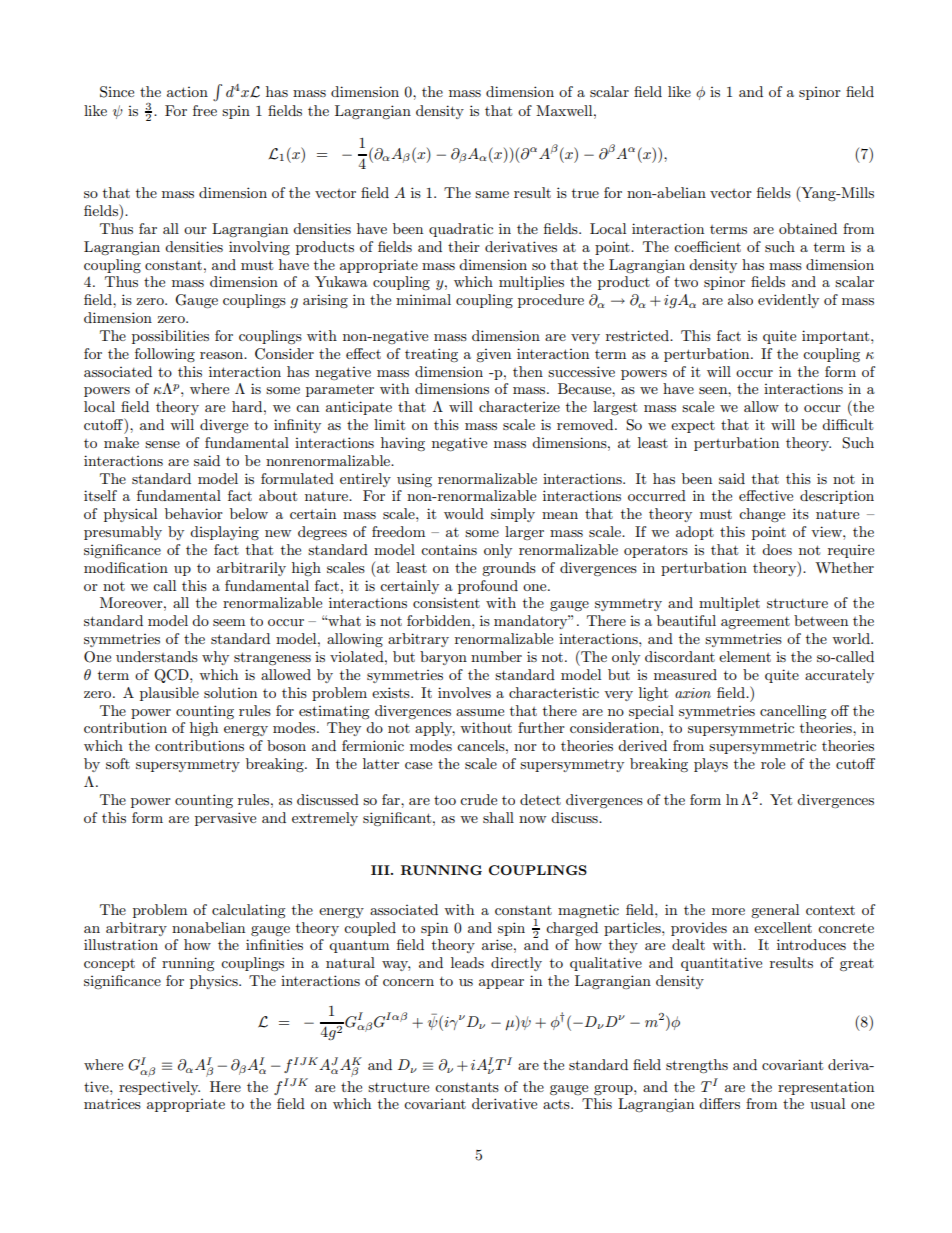  What do you see at coordinates (519, 406) in the image?
I see `characterize` at bounding box center [519, 406].
